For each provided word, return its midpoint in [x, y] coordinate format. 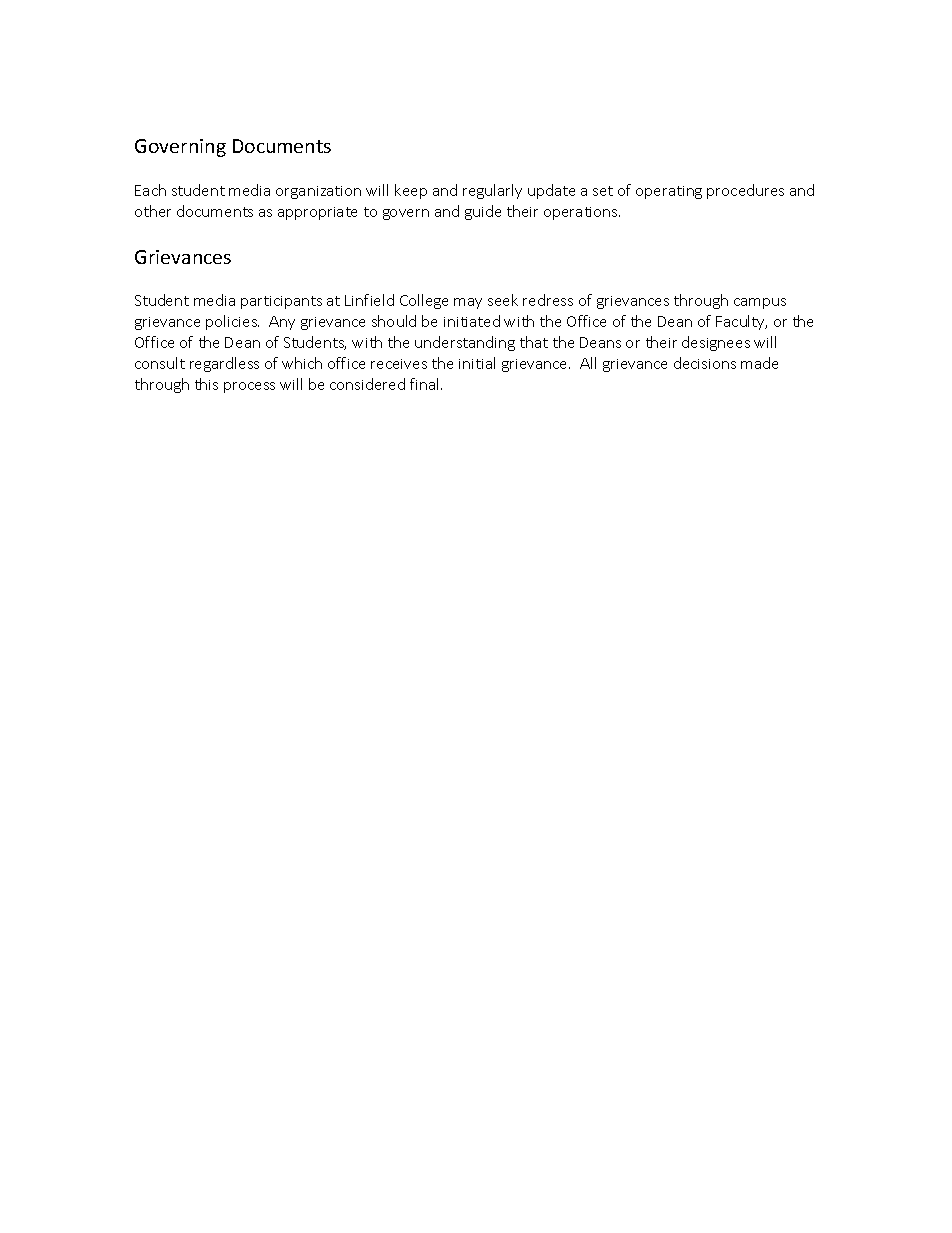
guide [483, 212]
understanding [465, 343]
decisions [705, 363]
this [206, 384]
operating [669, 192]
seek [503, 300]
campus [760, 303]
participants [281, 302]
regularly [492, 191]
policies [232, 322]
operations [582, 213]
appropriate [317, 213]
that [534, 342]
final [426, 384]
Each [150, 190]
